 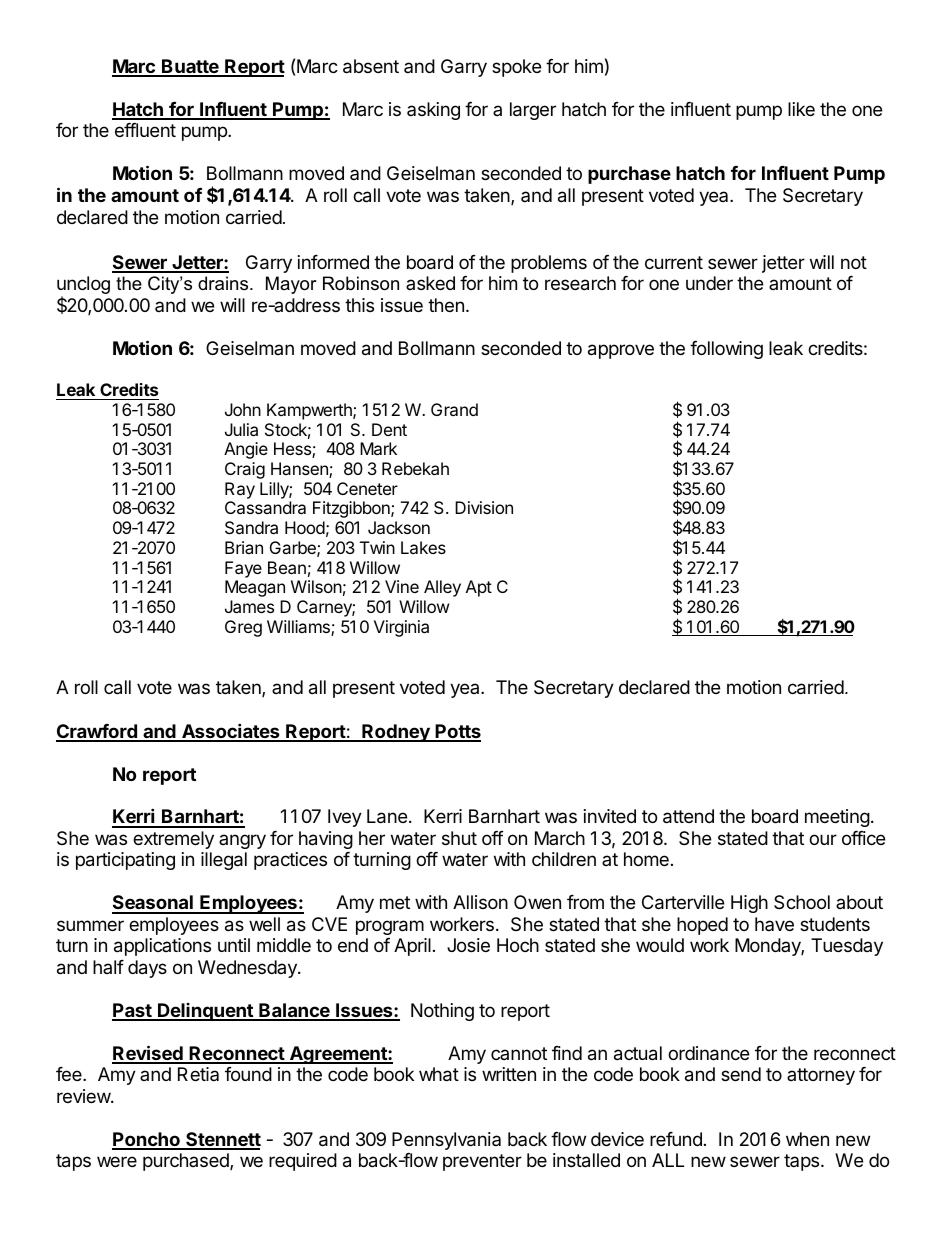 What do you see at coordinates (459, 838) in the screenshot?
I see `shut` at bounding box center [459, 838].
